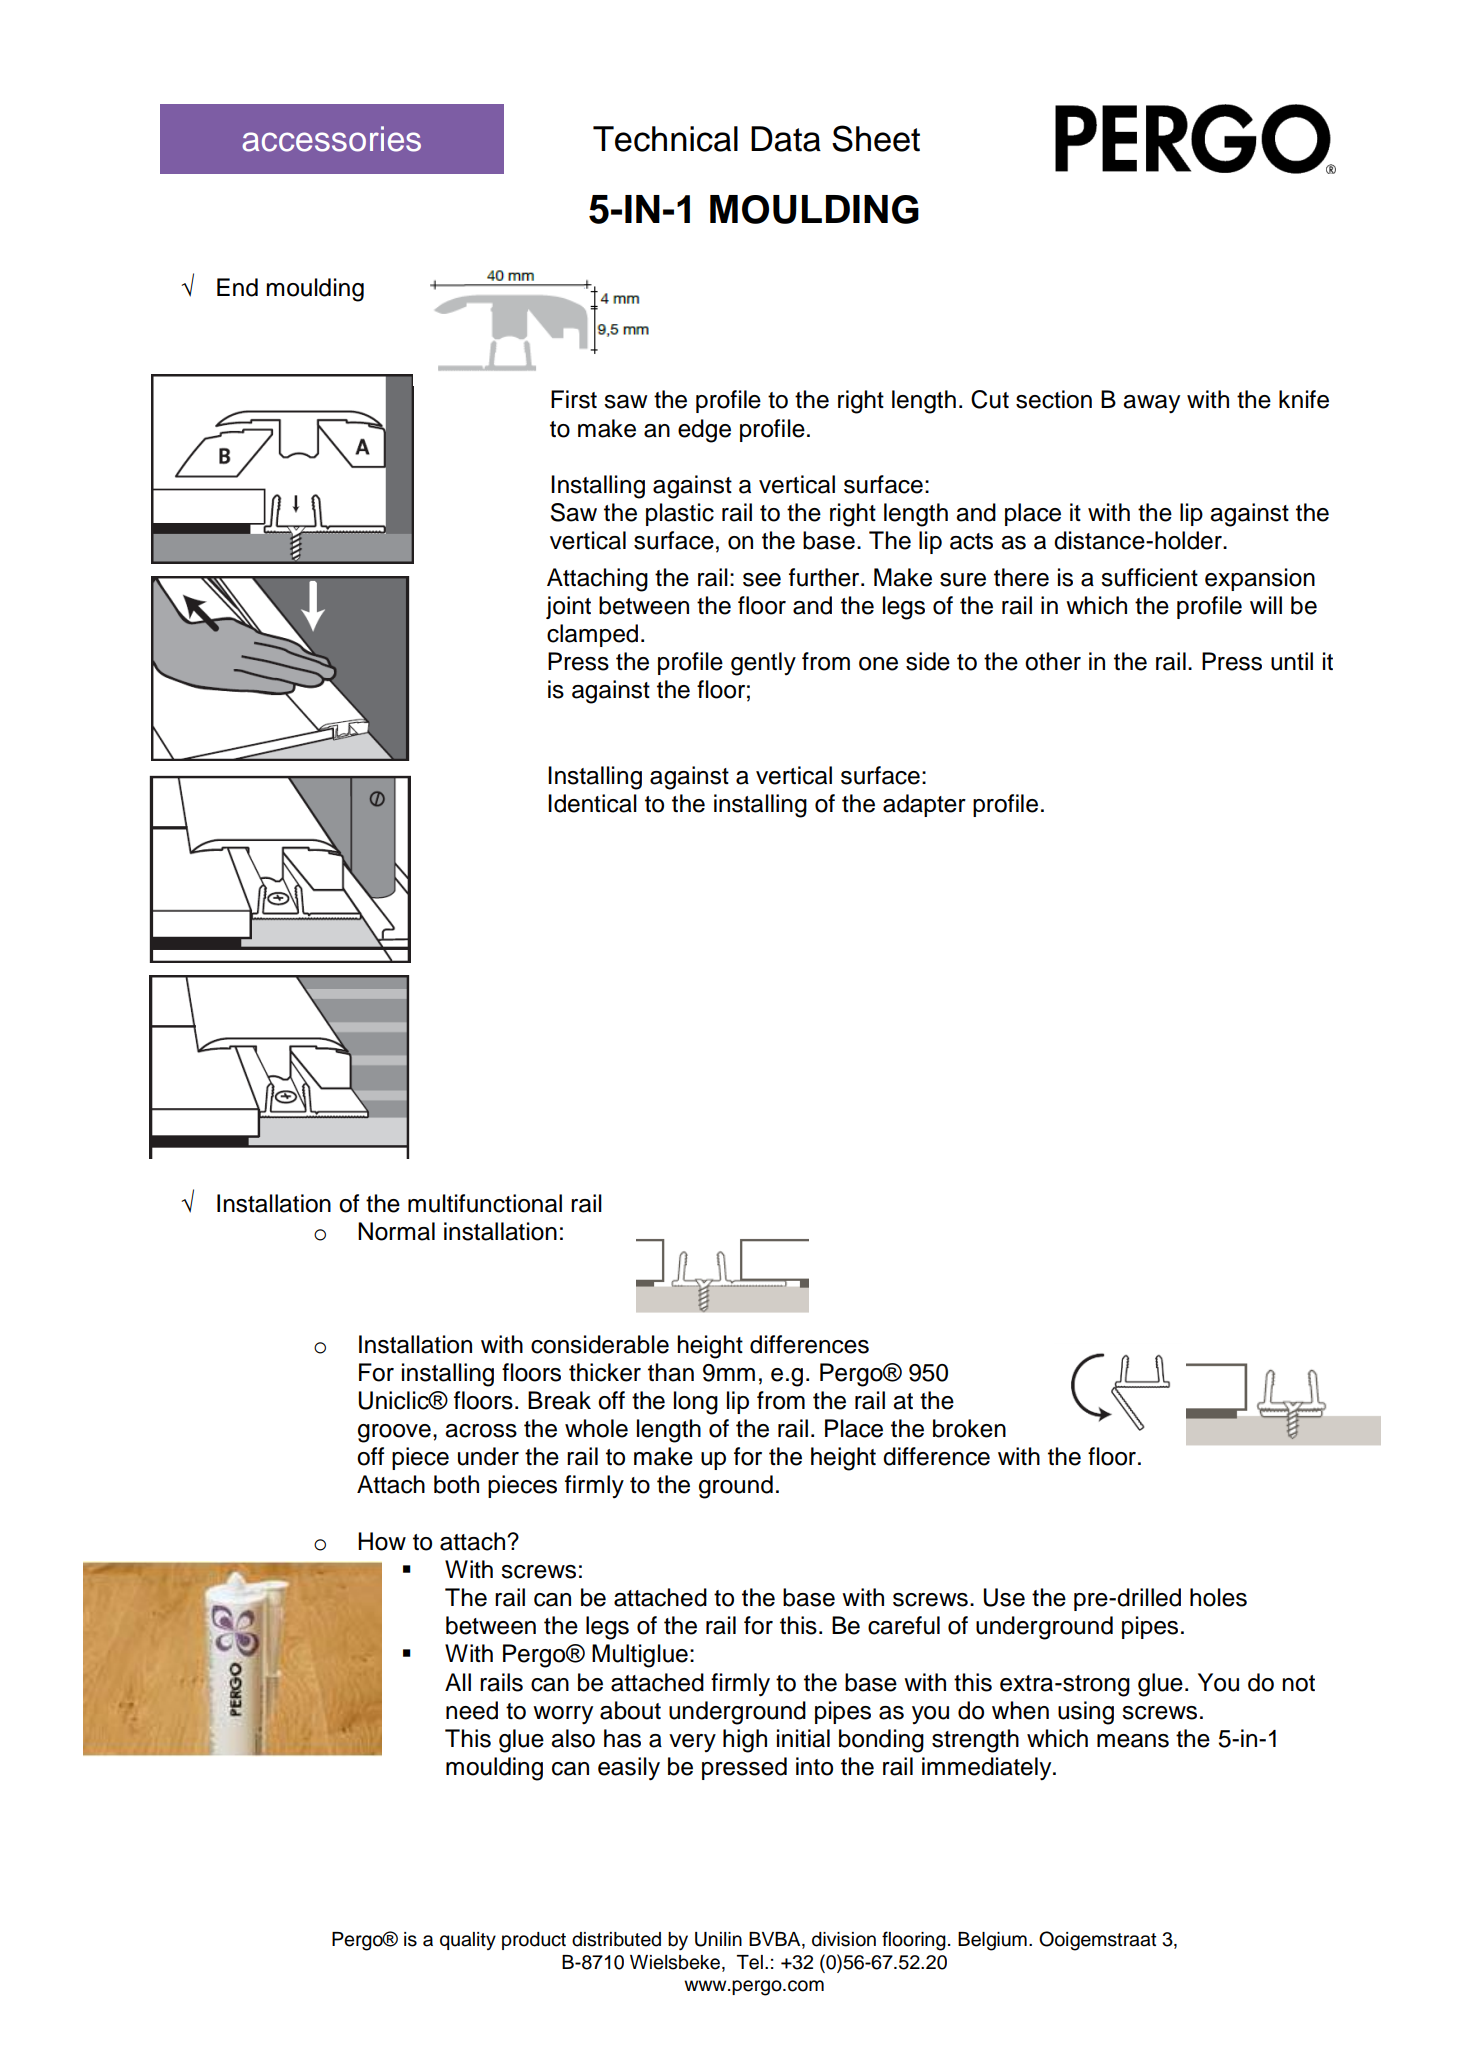 This page has height=2061, width=1457. What do you see at coordinates (1149, 577) in the page?
I see `sufficient` at bounding box center [1149, 577].
